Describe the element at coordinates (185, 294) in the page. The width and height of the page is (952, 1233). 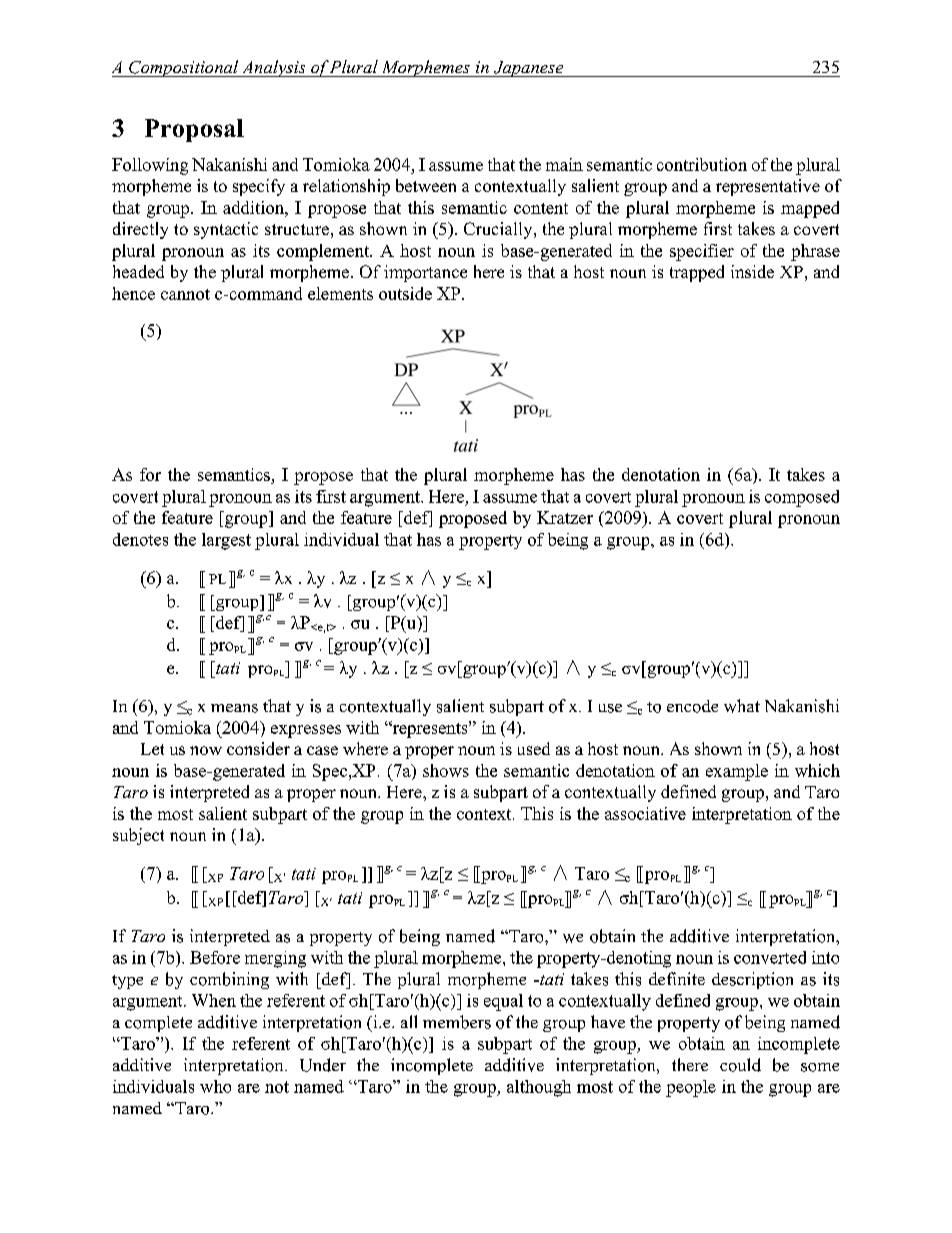
I see `cannot` at that location.
